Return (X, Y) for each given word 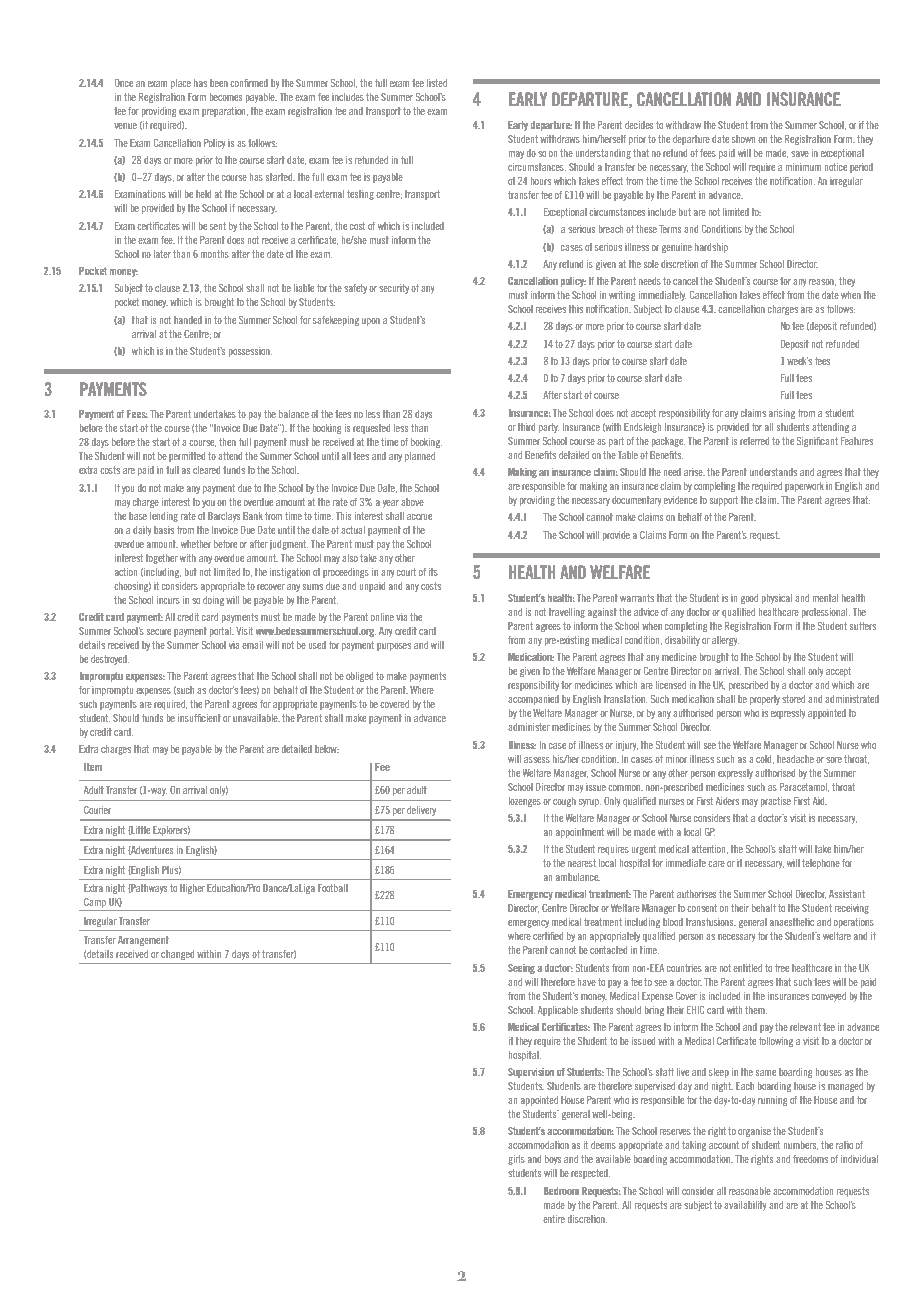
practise (776, 802)
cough (564, 802)
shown (743, 139)
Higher (192, 889)
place (181, 84)
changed (177, 955)
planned (420, 457)
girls (516, 1160)
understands (773, 472)
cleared (206, 470)
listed (437, 83)
